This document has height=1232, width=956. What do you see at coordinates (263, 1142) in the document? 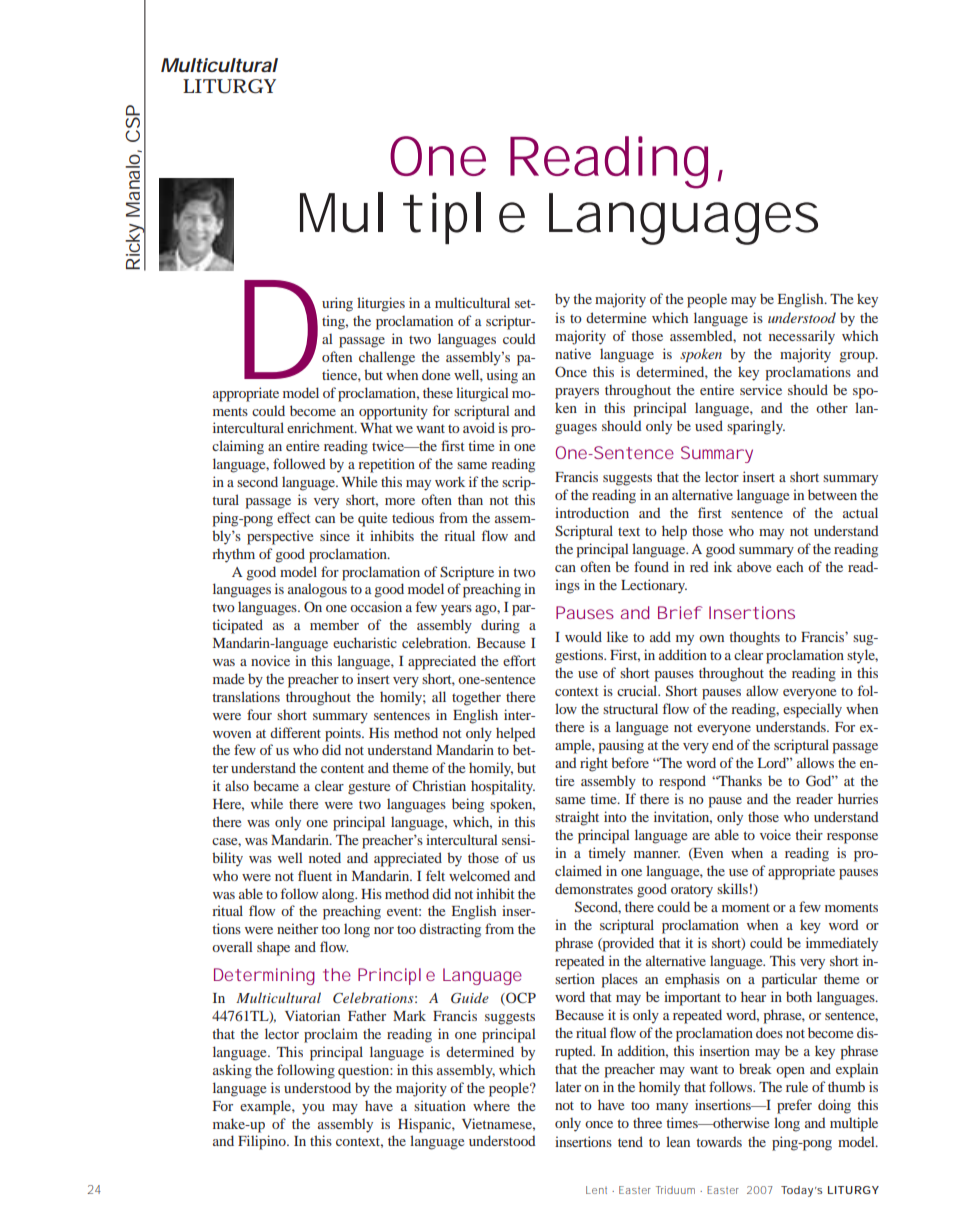
I see `Filipino` at bounding box center [263, 1142].
